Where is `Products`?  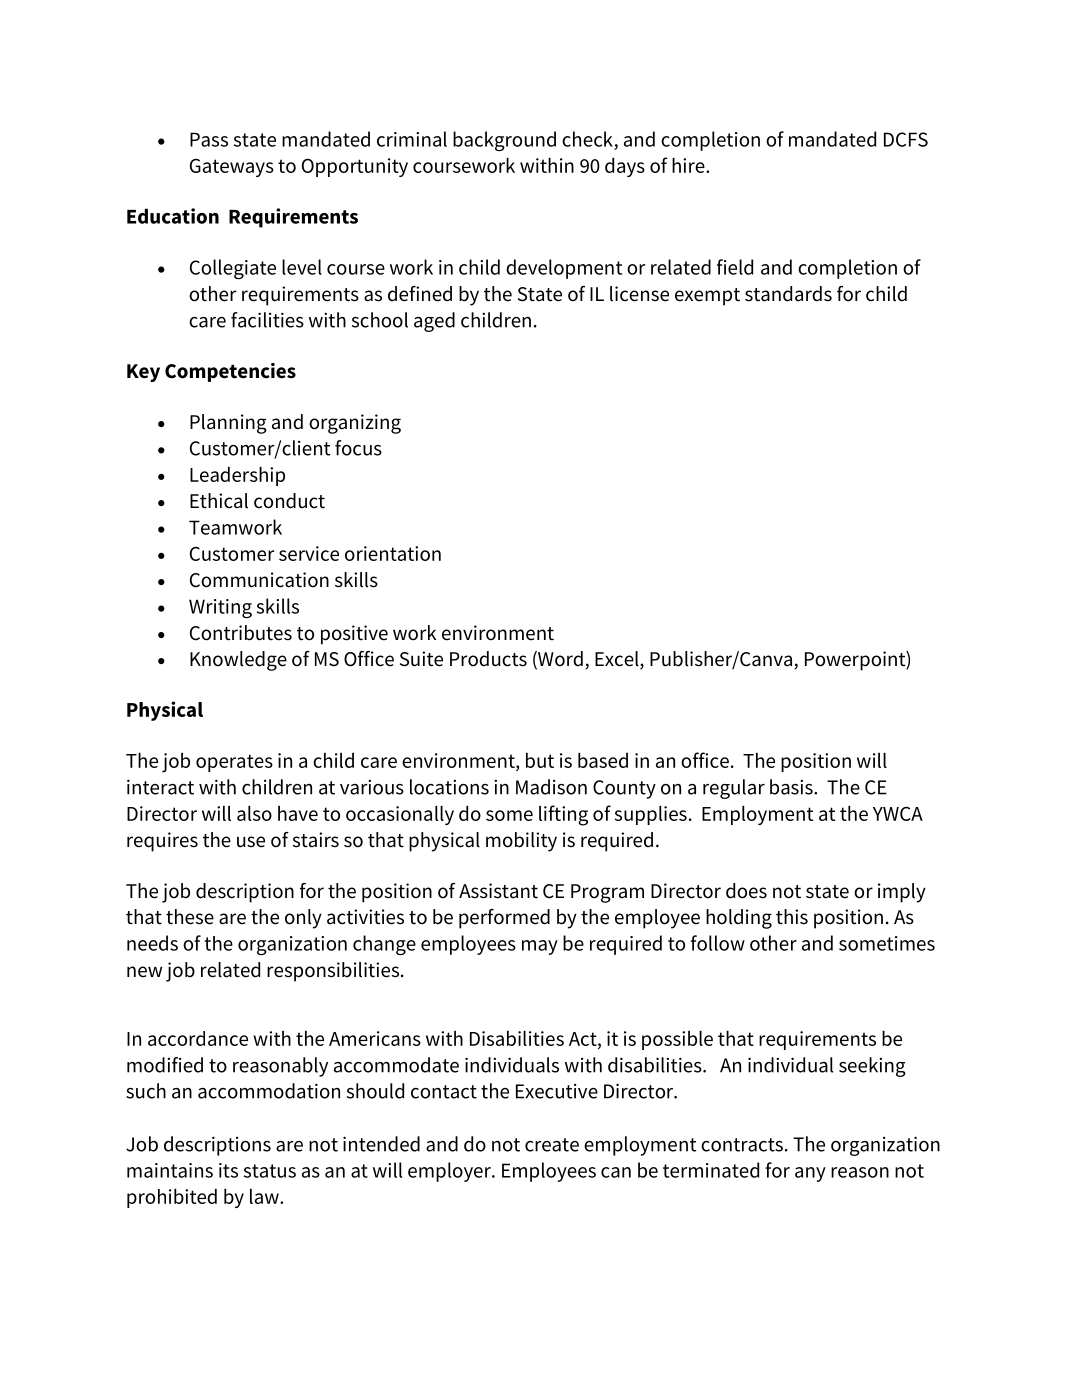 Products is located at coordinates (488, 659).
